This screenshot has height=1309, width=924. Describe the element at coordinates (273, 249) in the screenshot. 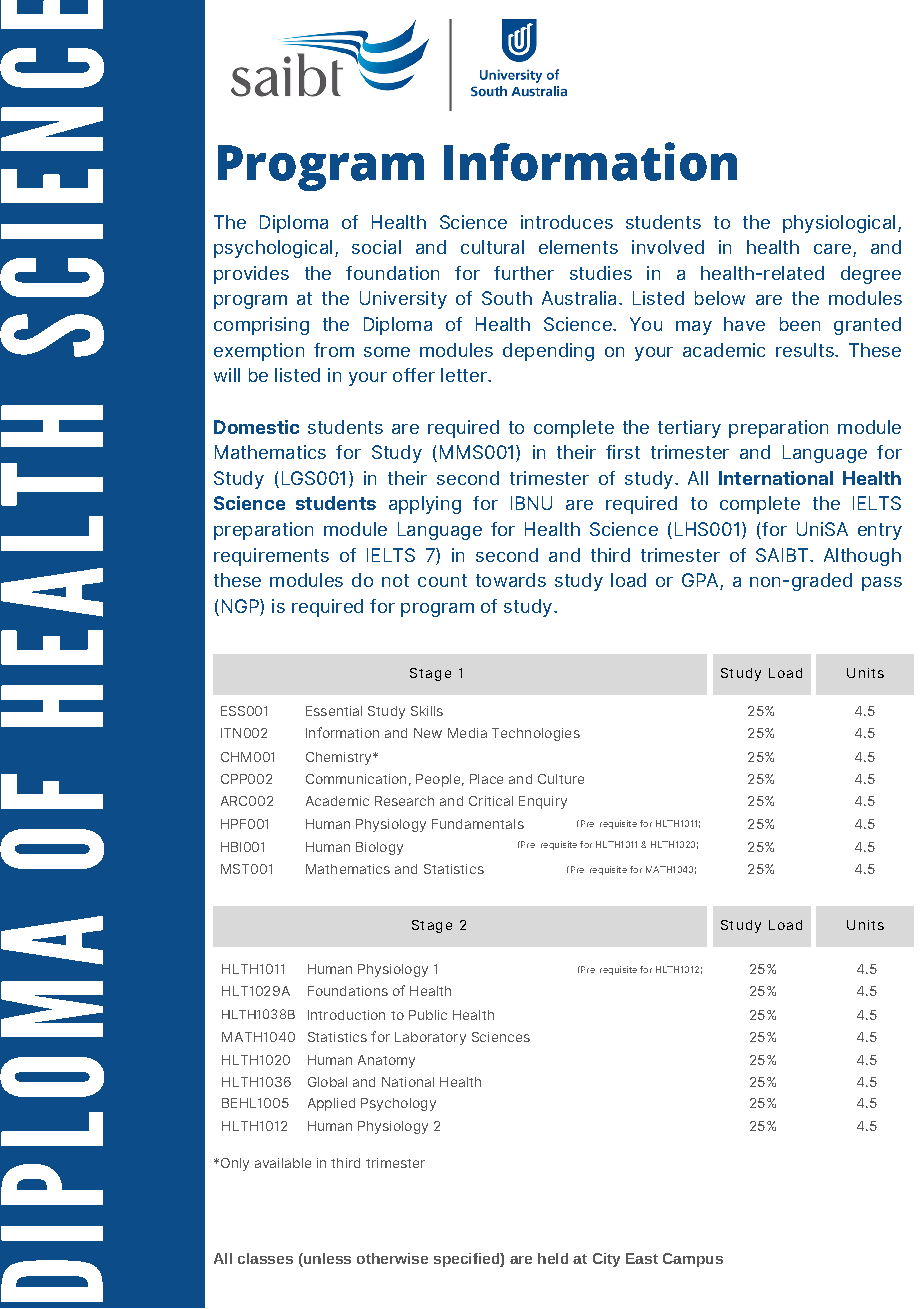

I see `psychological` at that location.
